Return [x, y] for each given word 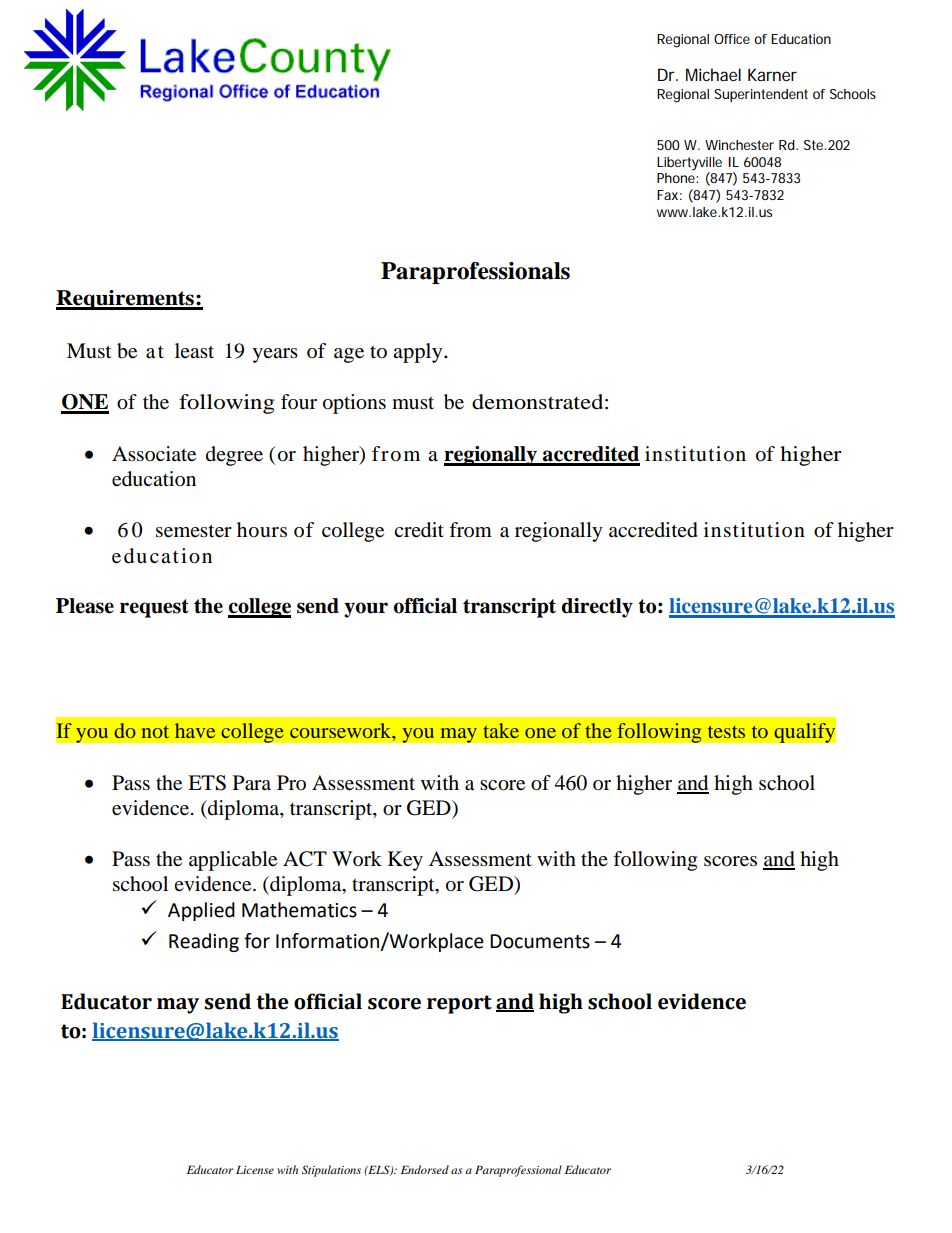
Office [732, 39]
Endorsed [425, 1169]
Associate [154, 454]
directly [597, 608]
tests [726, 732]
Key [405, 861]
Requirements [126, 300]
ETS [207, 783]
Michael [713, 74]
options [354, 404]
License [255, 1169]
